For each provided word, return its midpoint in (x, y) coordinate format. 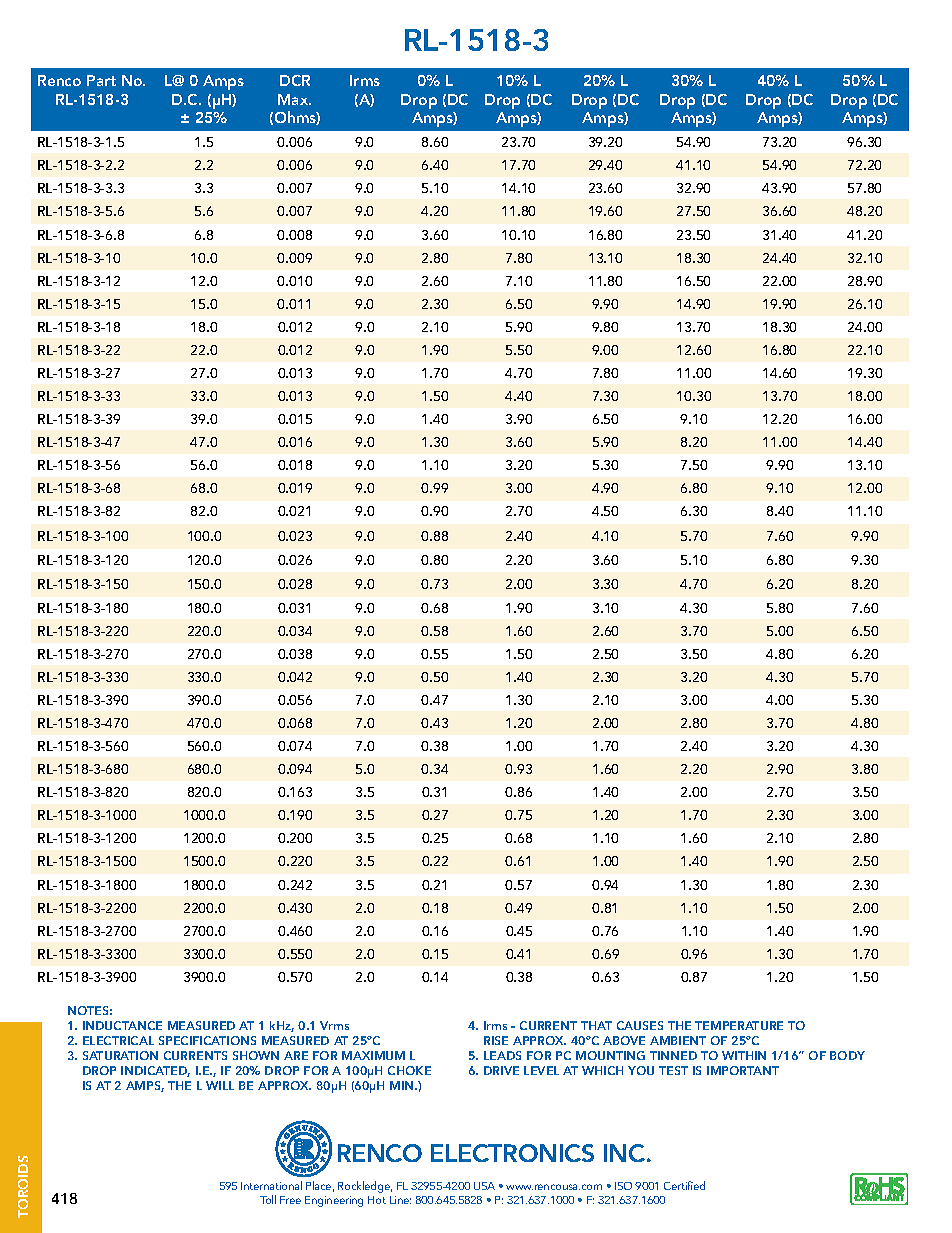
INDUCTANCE (122, 1025)
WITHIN (744, 1055)
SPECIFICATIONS (207, 1040)
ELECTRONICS (512, 1153)
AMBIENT (678, 1040)
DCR (295, 80)
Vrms (334, 1025)
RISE (496, 1040)
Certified (684, 1185)
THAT (596, 1025)
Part (101, 80)
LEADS (502, 1055)
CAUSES (640, 1025)
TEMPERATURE (739, 1025)
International (271, 1185)
